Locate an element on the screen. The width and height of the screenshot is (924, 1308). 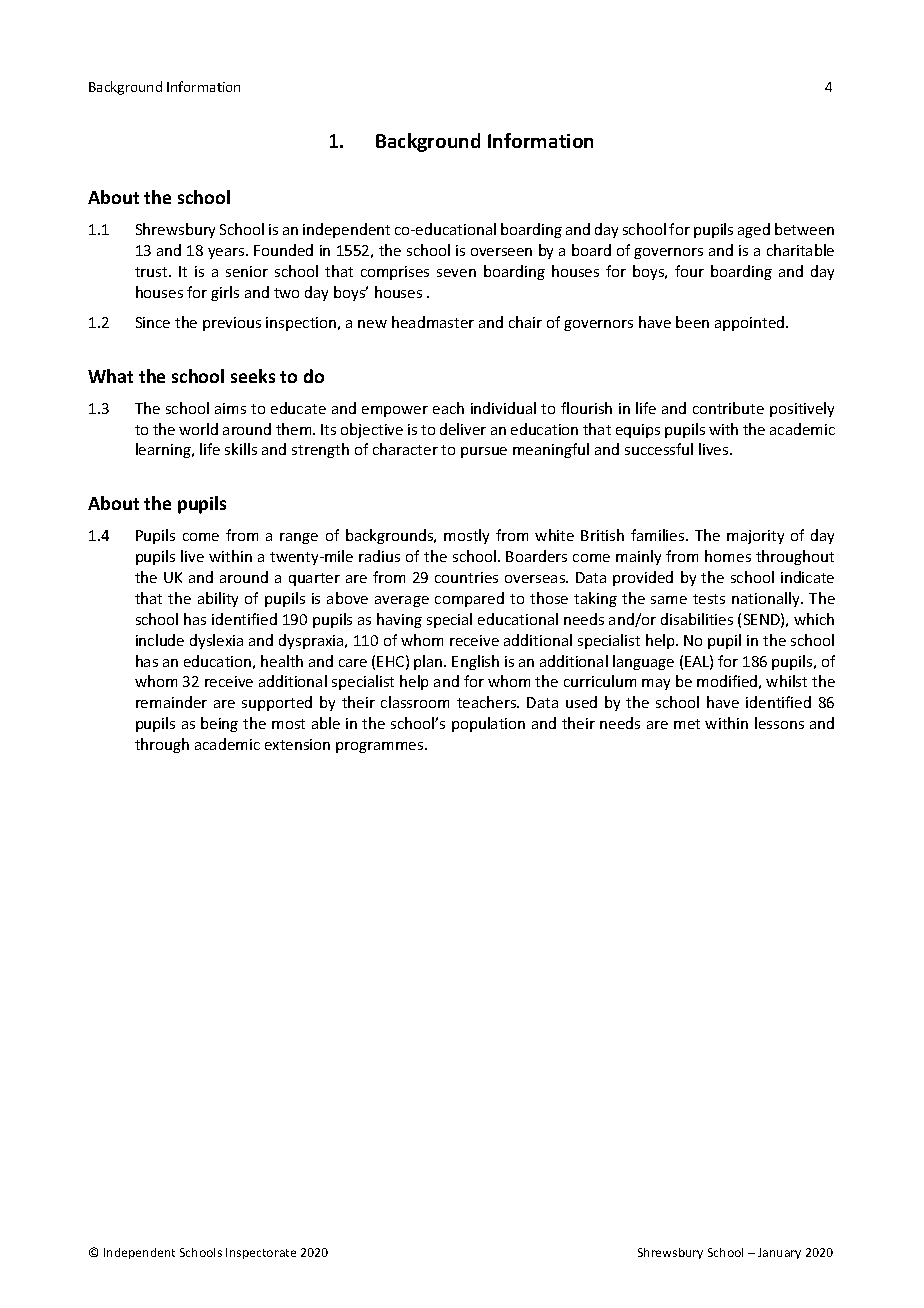
remainder is located at coordinates (171, 702).
